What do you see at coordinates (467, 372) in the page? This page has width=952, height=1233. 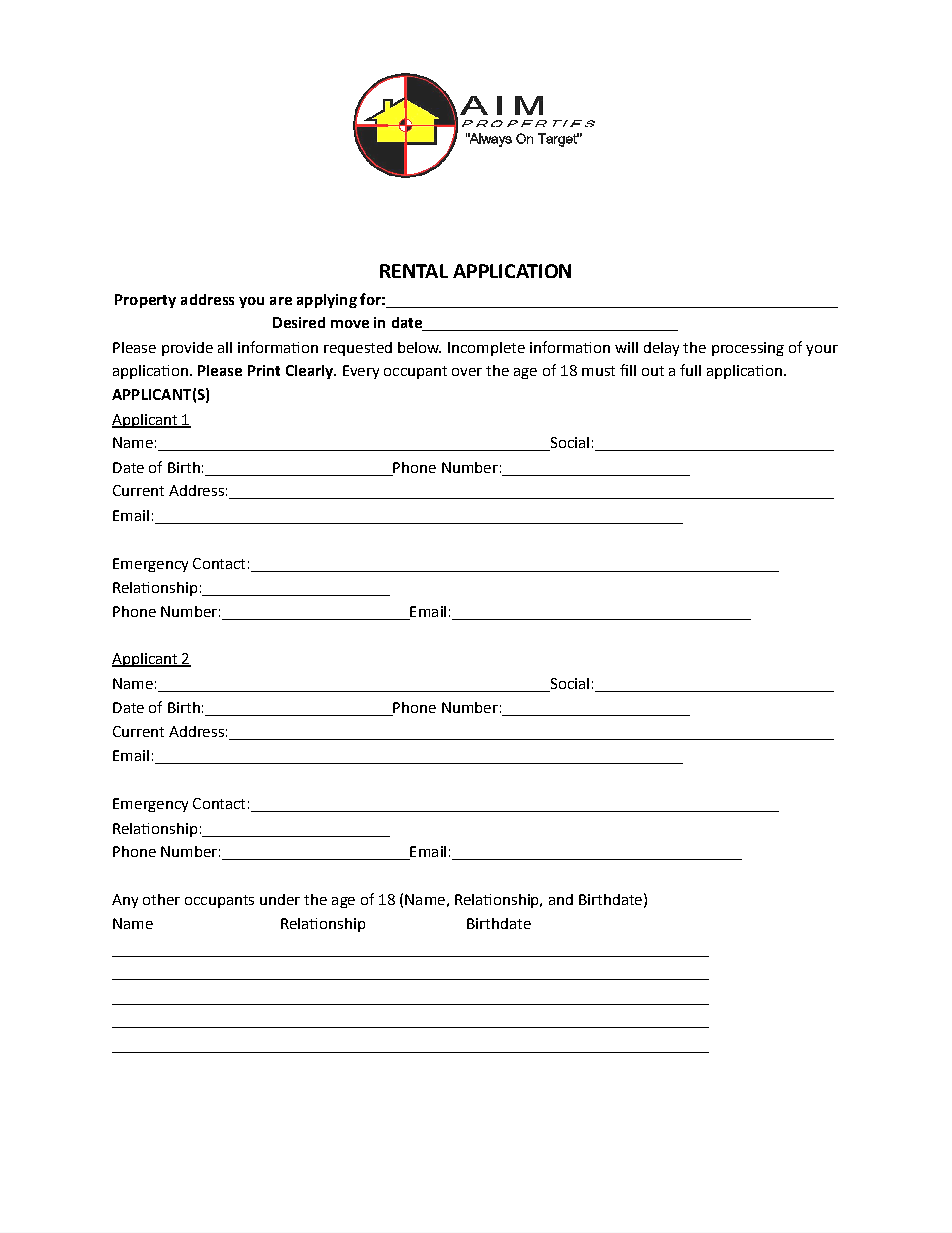 I see `over` at bounding box center [467, 372].
